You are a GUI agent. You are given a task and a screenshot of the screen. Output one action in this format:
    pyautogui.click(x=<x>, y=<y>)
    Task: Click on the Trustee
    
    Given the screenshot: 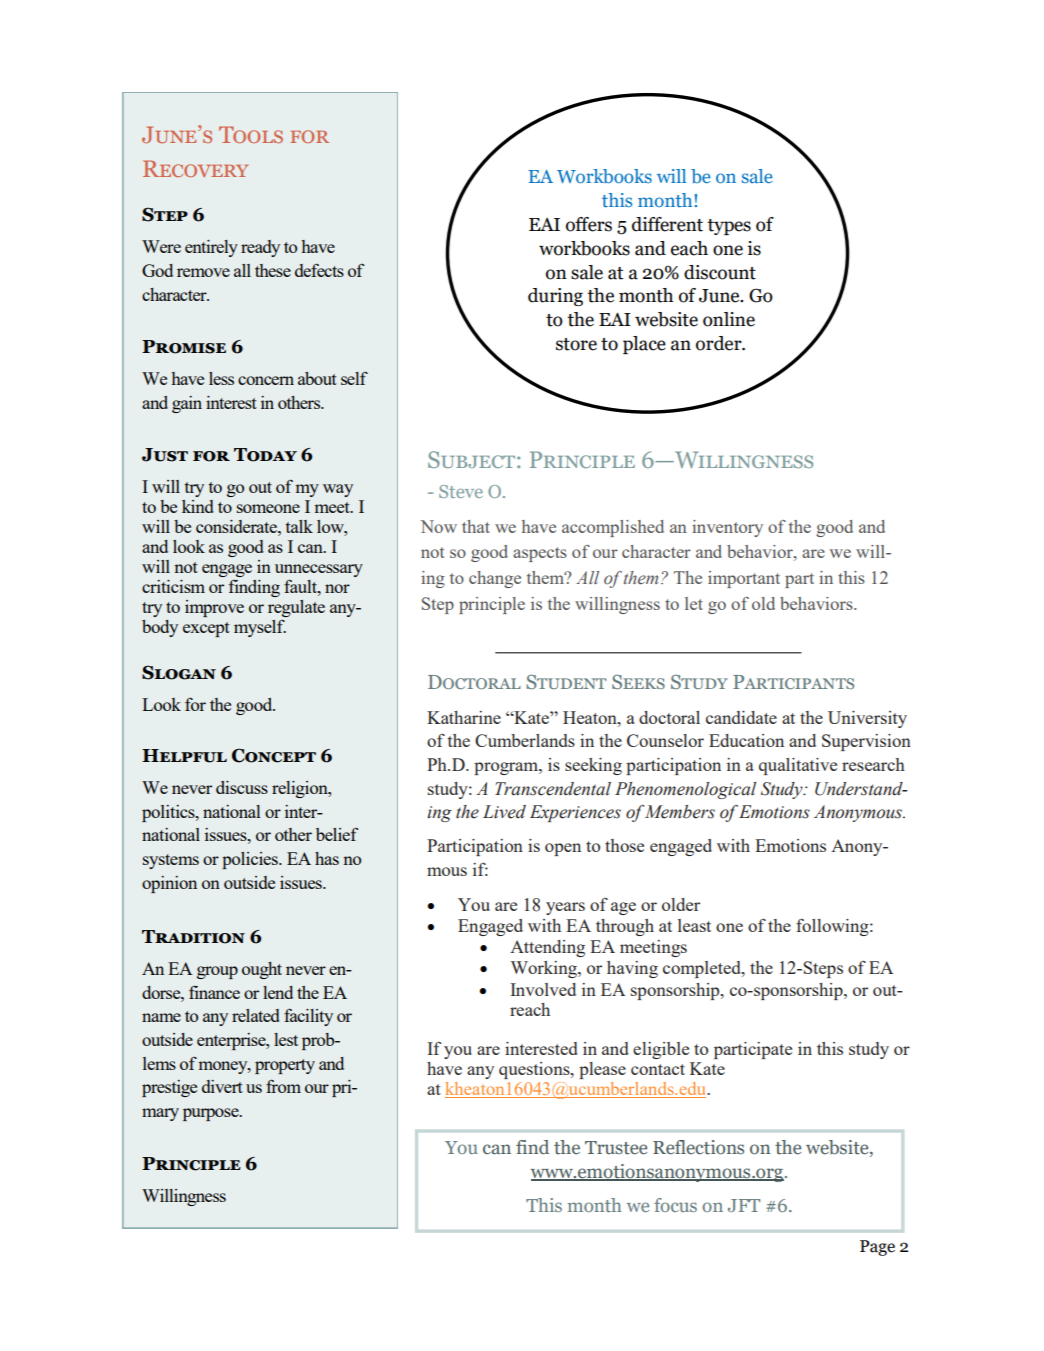 What is the action you would take?
    pyautogui.click(x=616, y=1148)
